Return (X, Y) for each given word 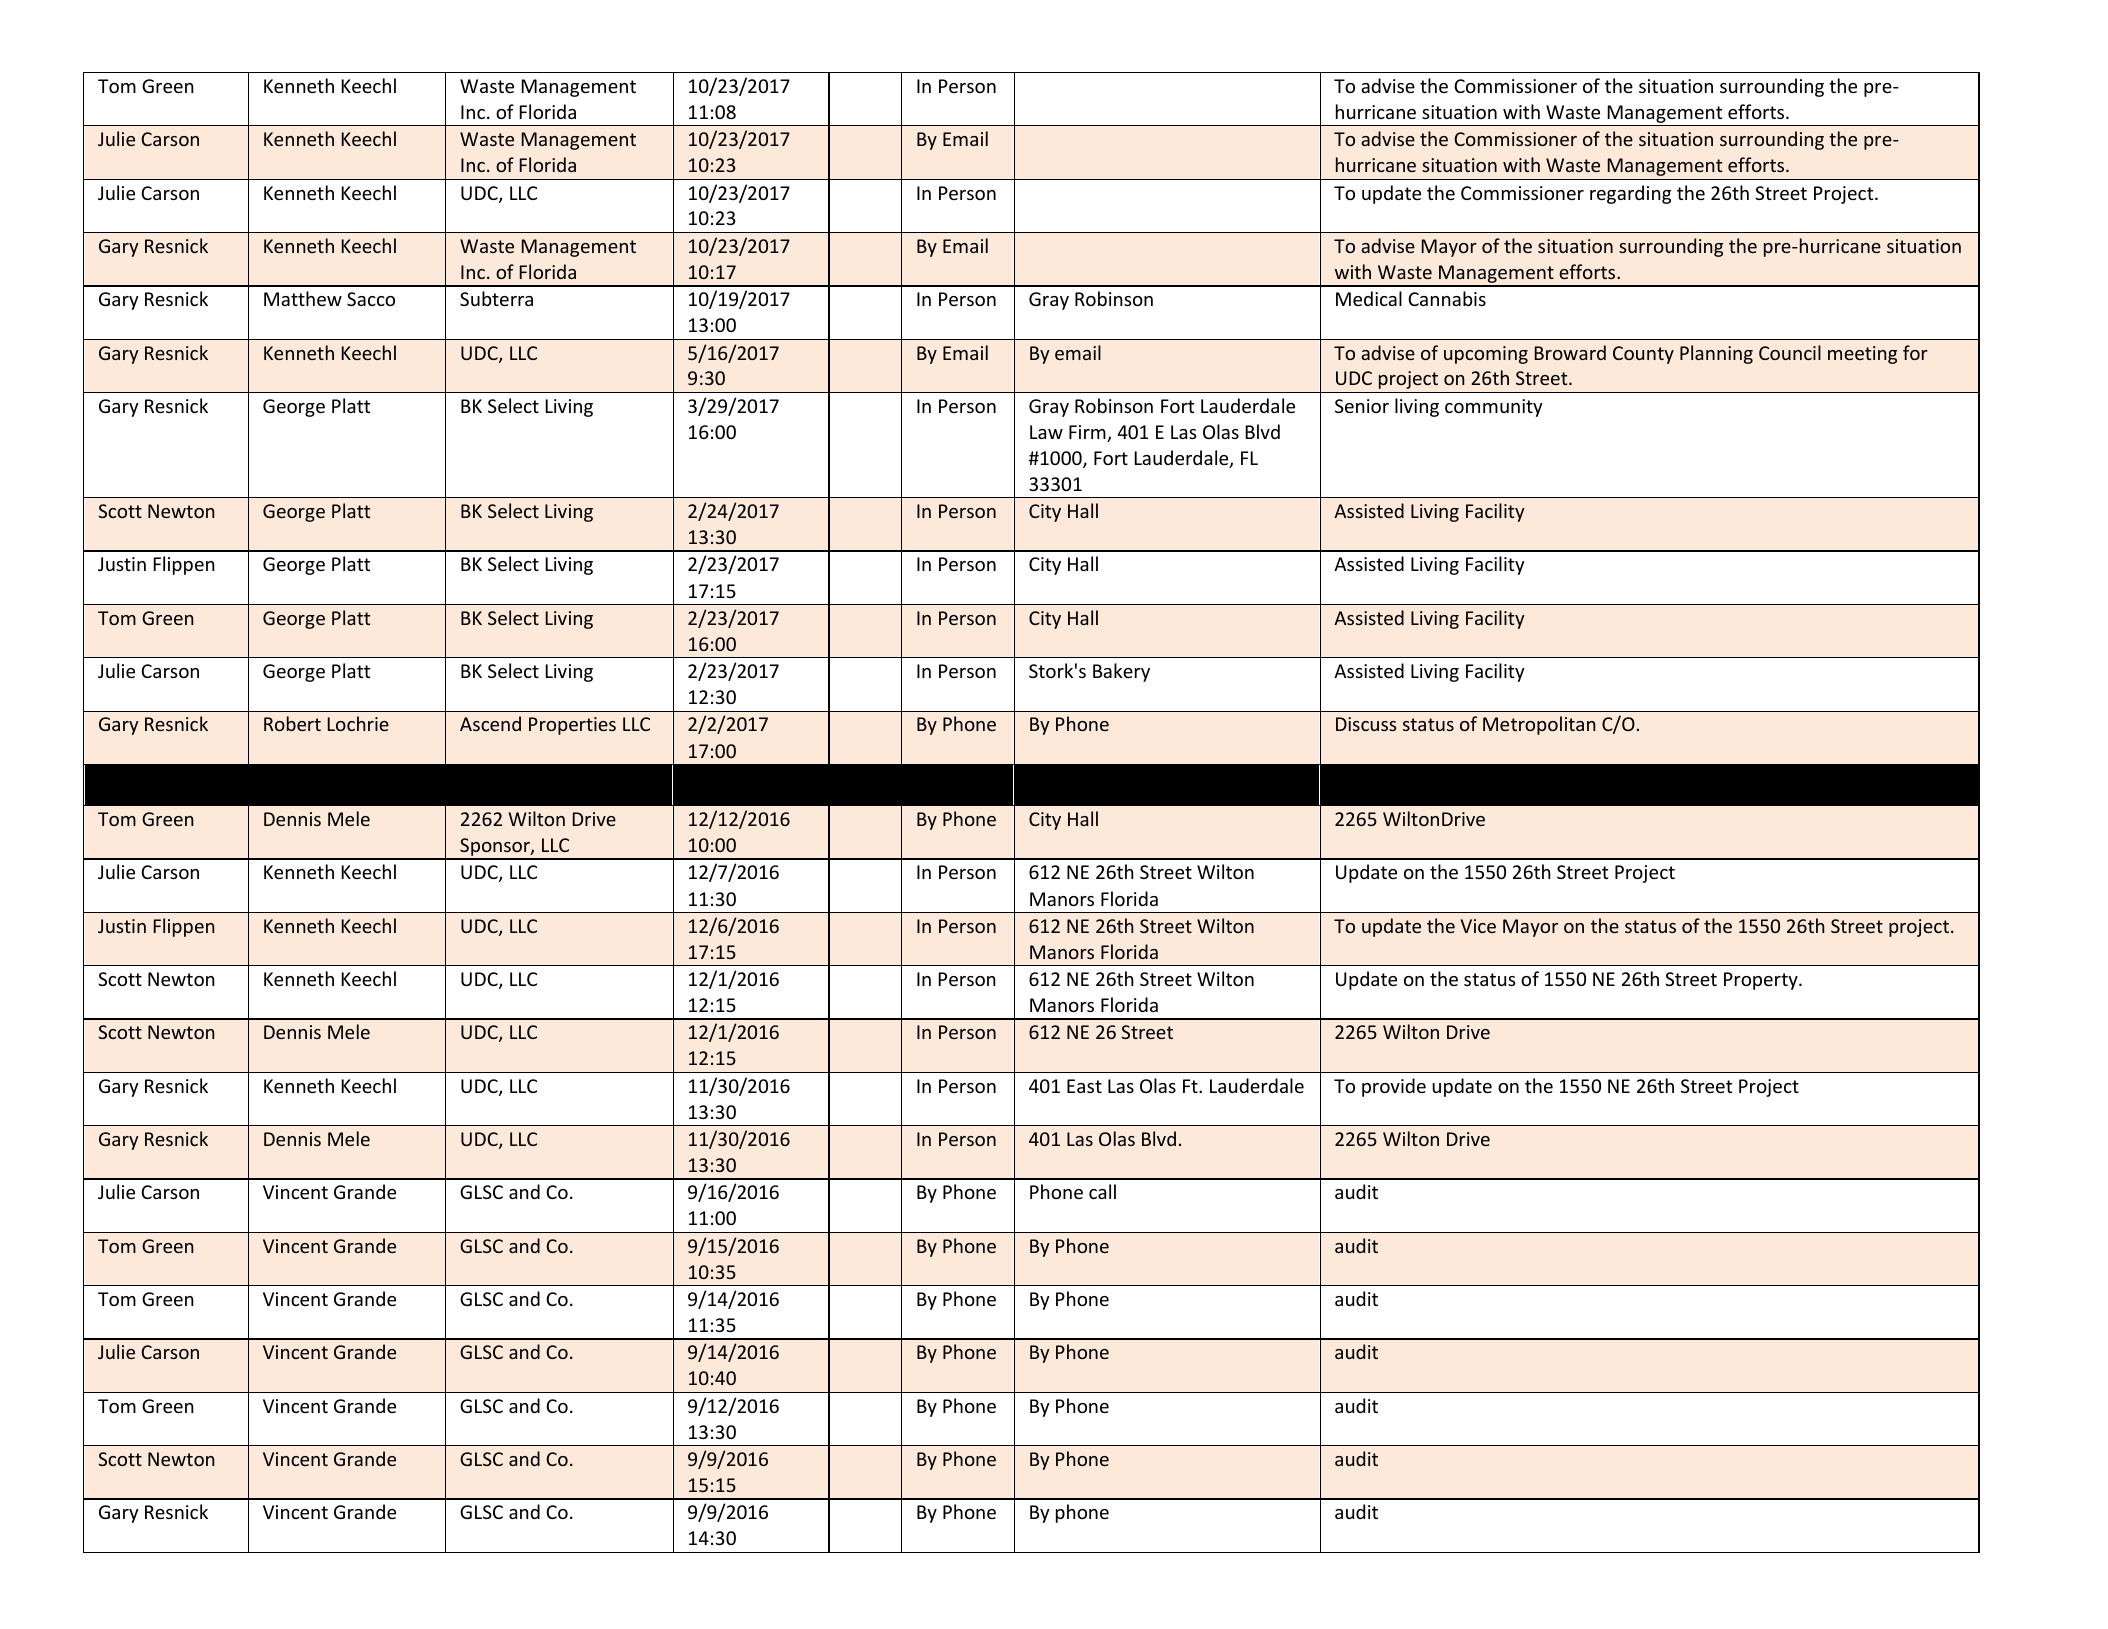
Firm (1088, 433)
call (1102, 1191)
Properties (572, 726)
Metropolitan (1539, 725)
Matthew (303, 298)
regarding (1630, 194)
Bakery (1121, 672)
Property (1762, 981)
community (1494, 408)
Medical (1369, 298)
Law (1046, 432)
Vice (1478, 926)
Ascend (490, 723)
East (1084, 1086)
